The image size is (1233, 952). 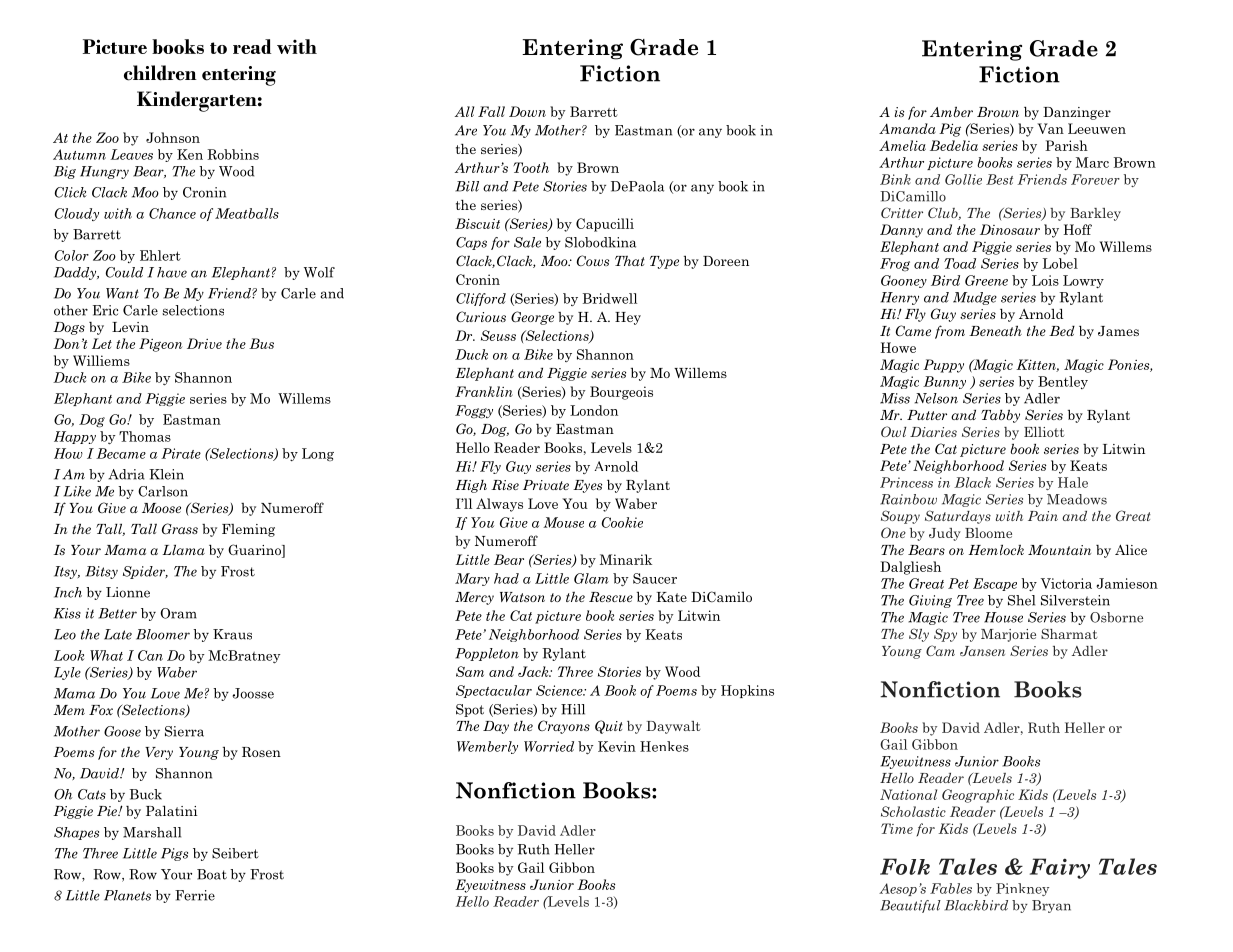 What do you see at coordinates (951, 888) in the document?
I see `Fables` at bounding box center [951, 888].
